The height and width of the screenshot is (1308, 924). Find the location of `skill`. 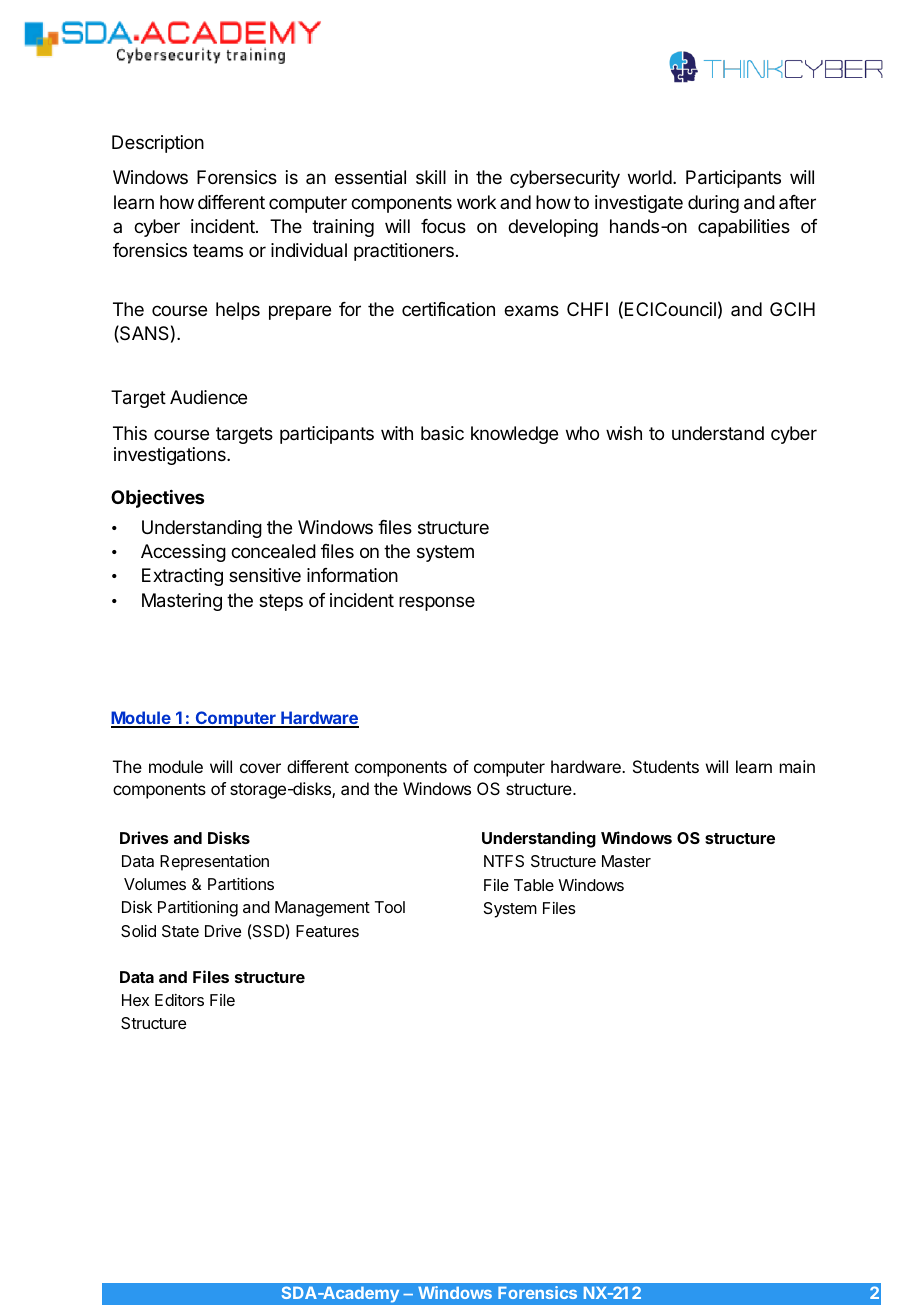

skill is located at coordinates (431, 177).
